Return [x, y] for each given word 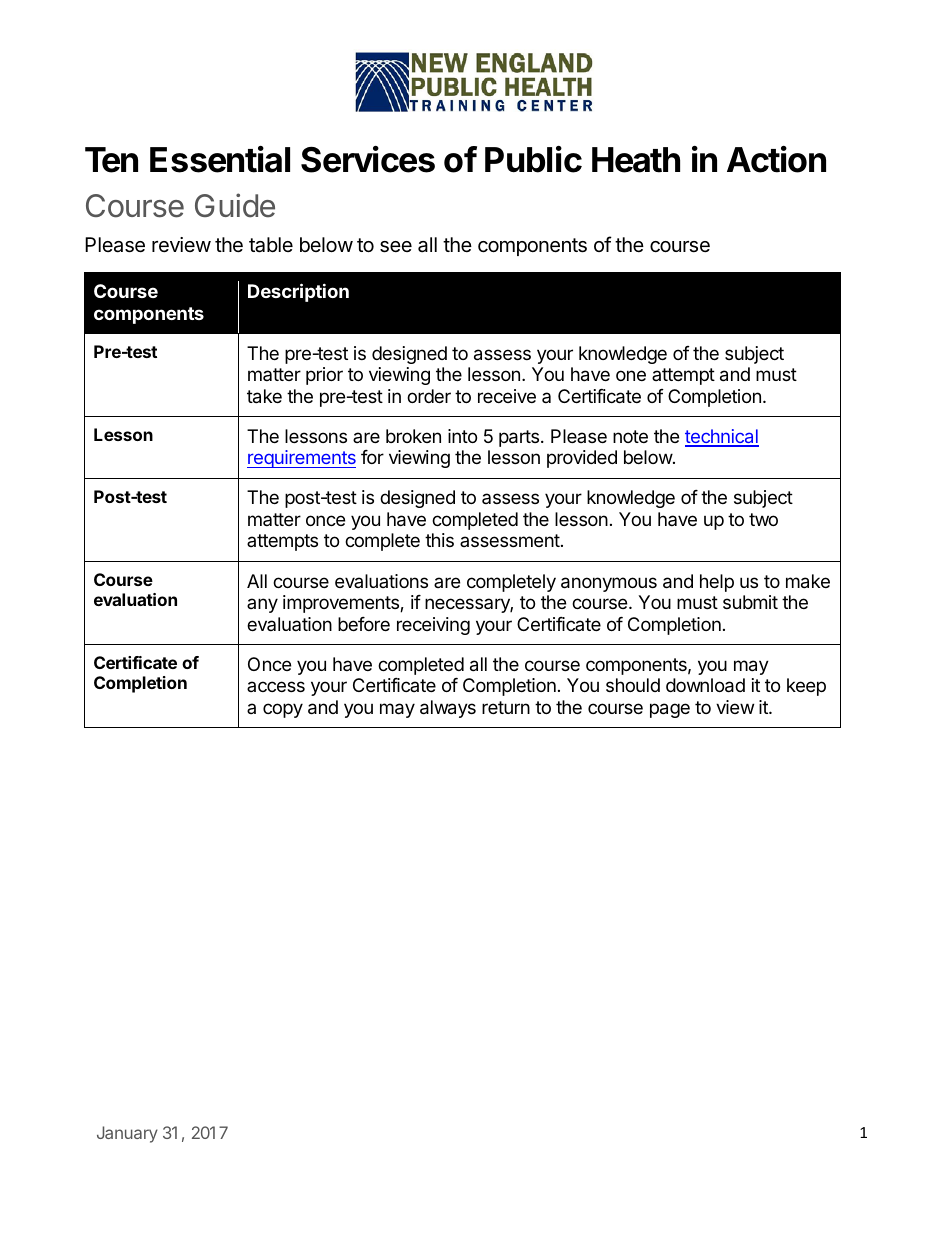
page [670, 710]
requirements [301, 459]
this [439, 540]
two [763, 519]
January [127, 1134]
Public [533, 159]
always [448, 709]
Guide [235, 205]
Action [776, 159]
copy [283, 710]
